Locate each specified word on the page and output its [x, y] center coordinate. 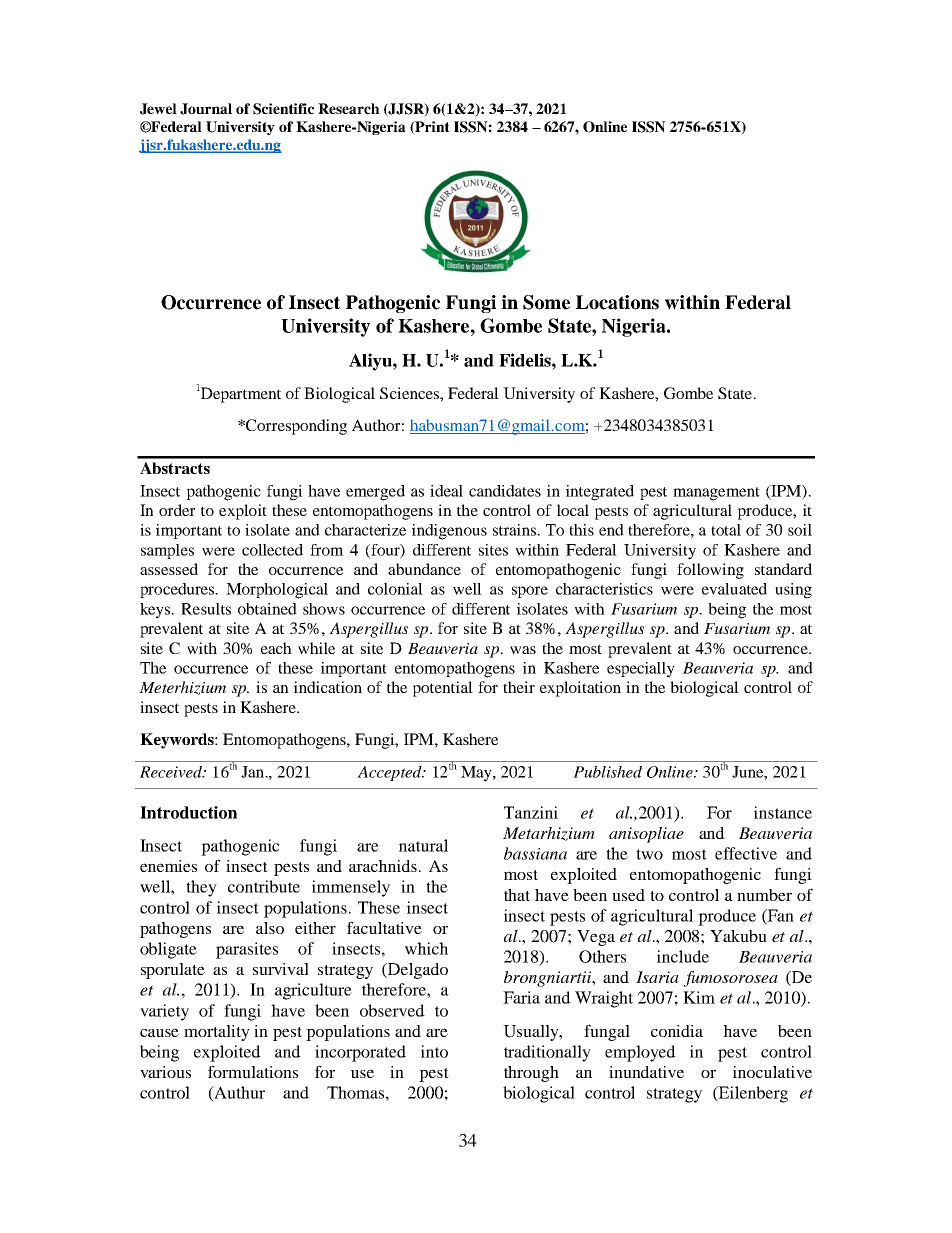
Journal [206, 109]
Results [206, 609]
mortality [217, 1033]
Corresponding [295, 427]
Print [431, 128]
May [477, 774]
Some [546, 302]
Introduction [188, 812]
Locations [617, 302]
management [716, 494]
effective [746, 853]
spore [530, 592]
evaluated [734, 589]
